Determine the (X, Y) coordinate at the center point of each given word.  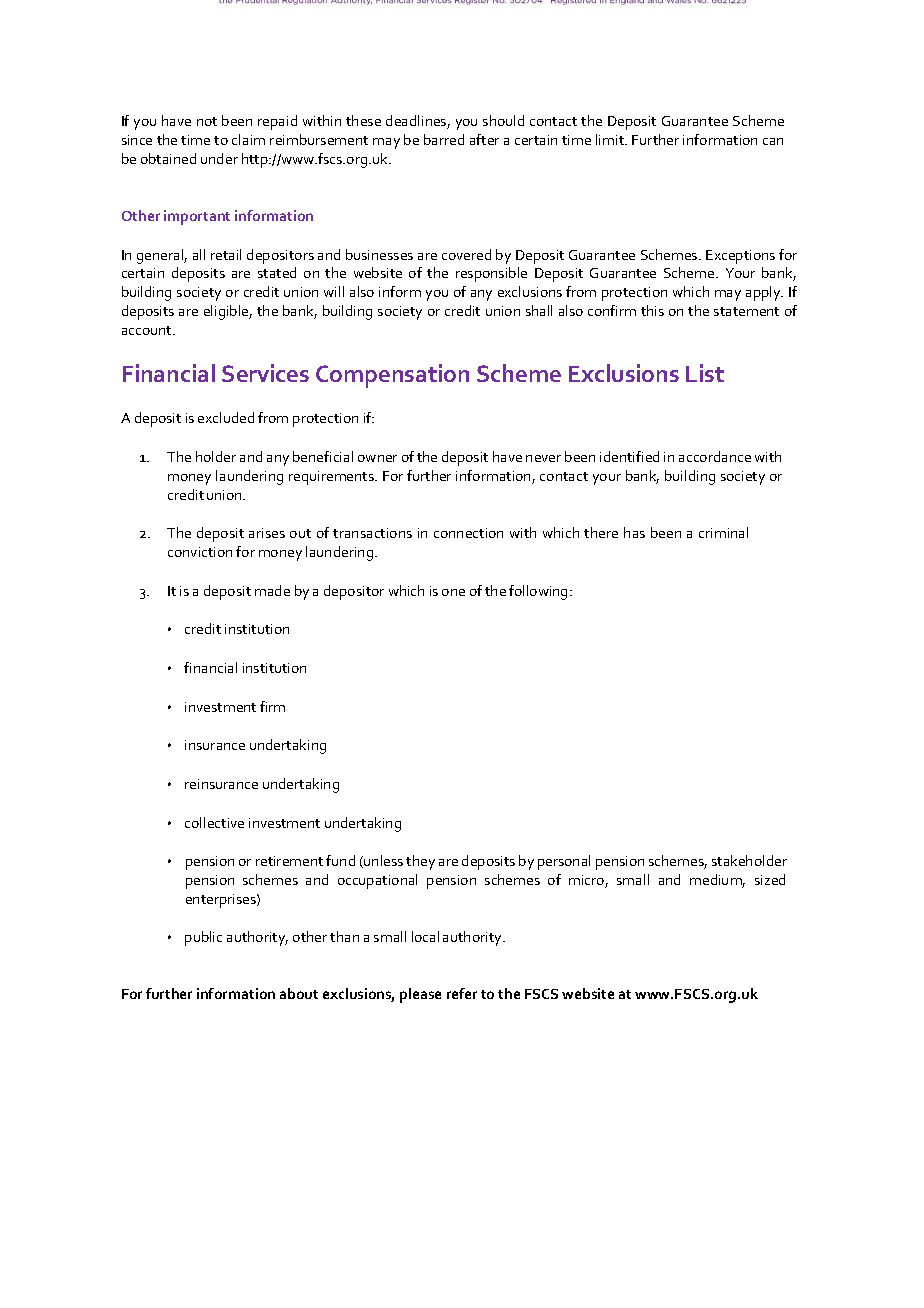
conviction (200, 552)
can (773, 141)
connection (468, 533)
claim (248, 139)
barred (444, 139)
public (203, 938)
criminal (723, 532)
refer (462, 993)
